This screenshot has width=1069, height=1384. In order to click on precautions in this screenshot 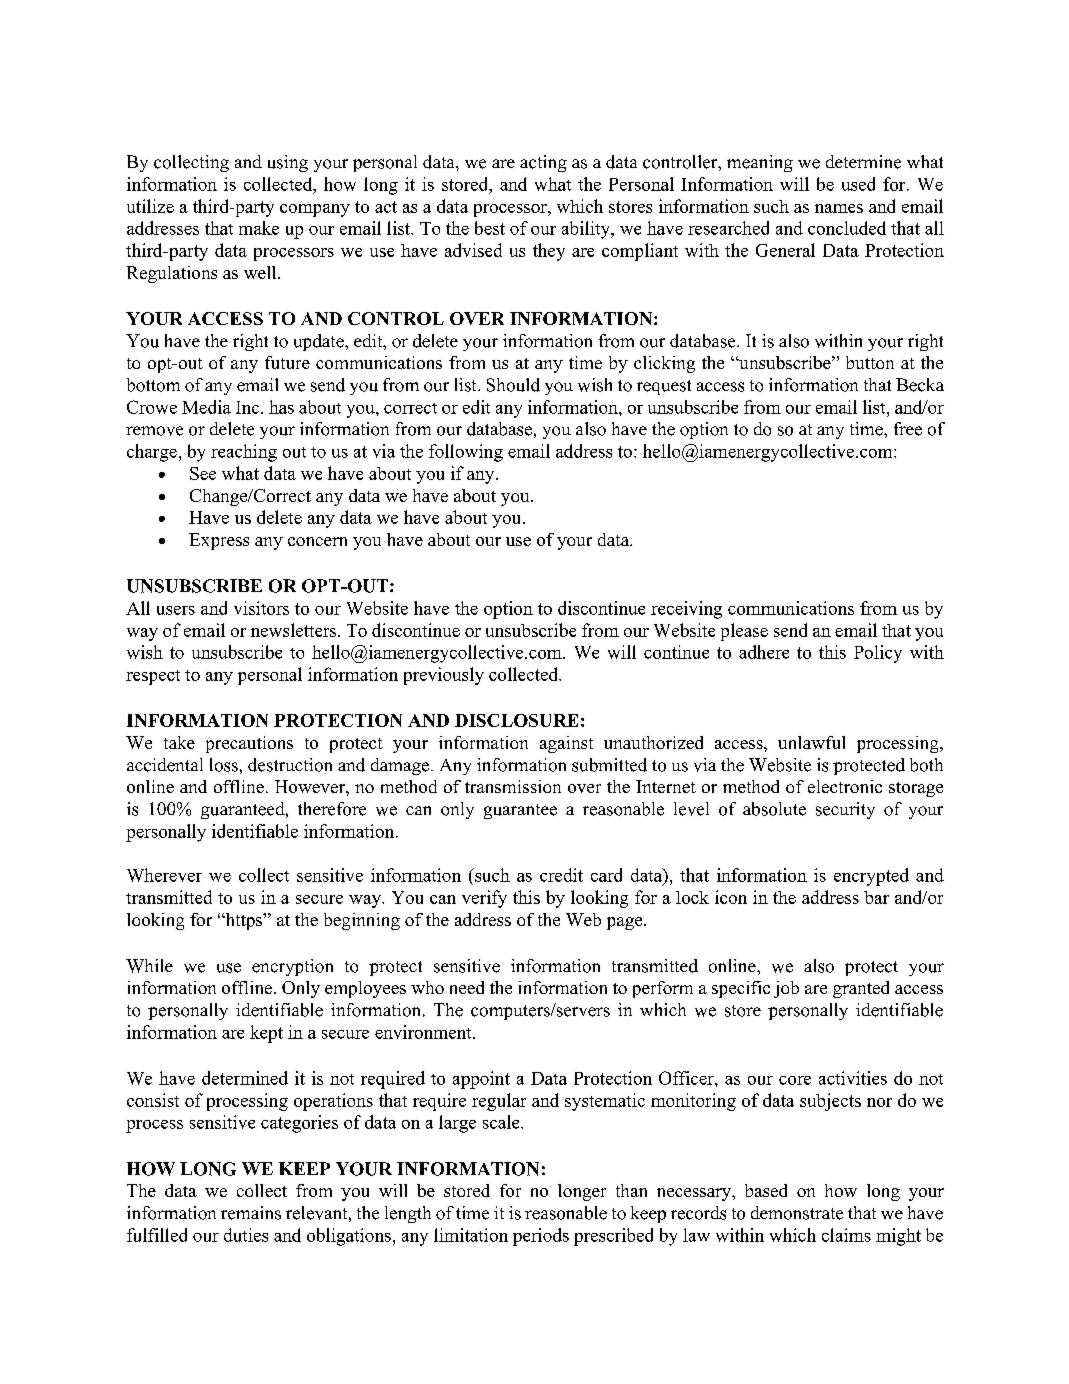, I will do `click(249, 744)`.
